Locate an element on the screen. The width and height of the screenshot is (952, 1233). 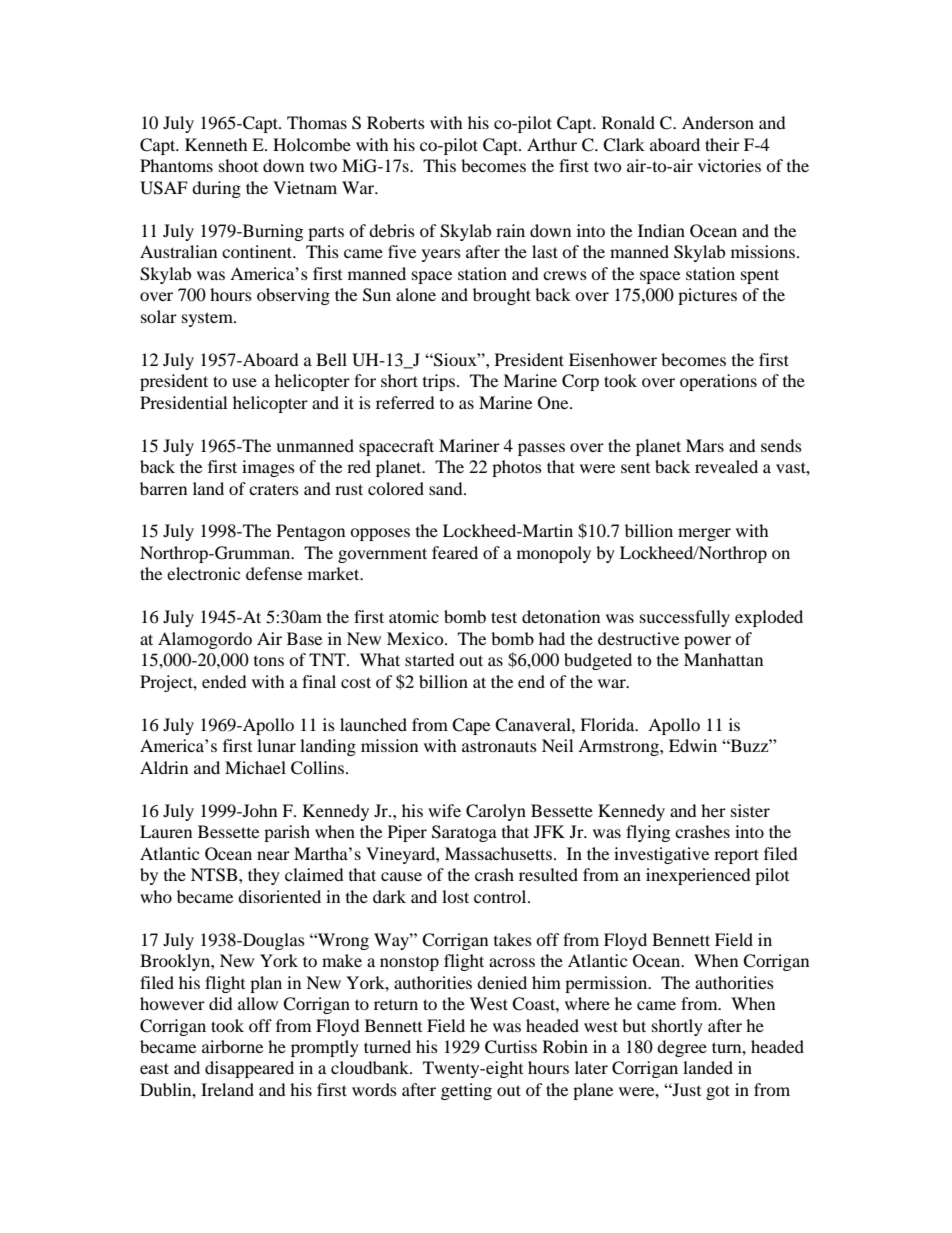
electronic is located at coordinates (203, 573).
